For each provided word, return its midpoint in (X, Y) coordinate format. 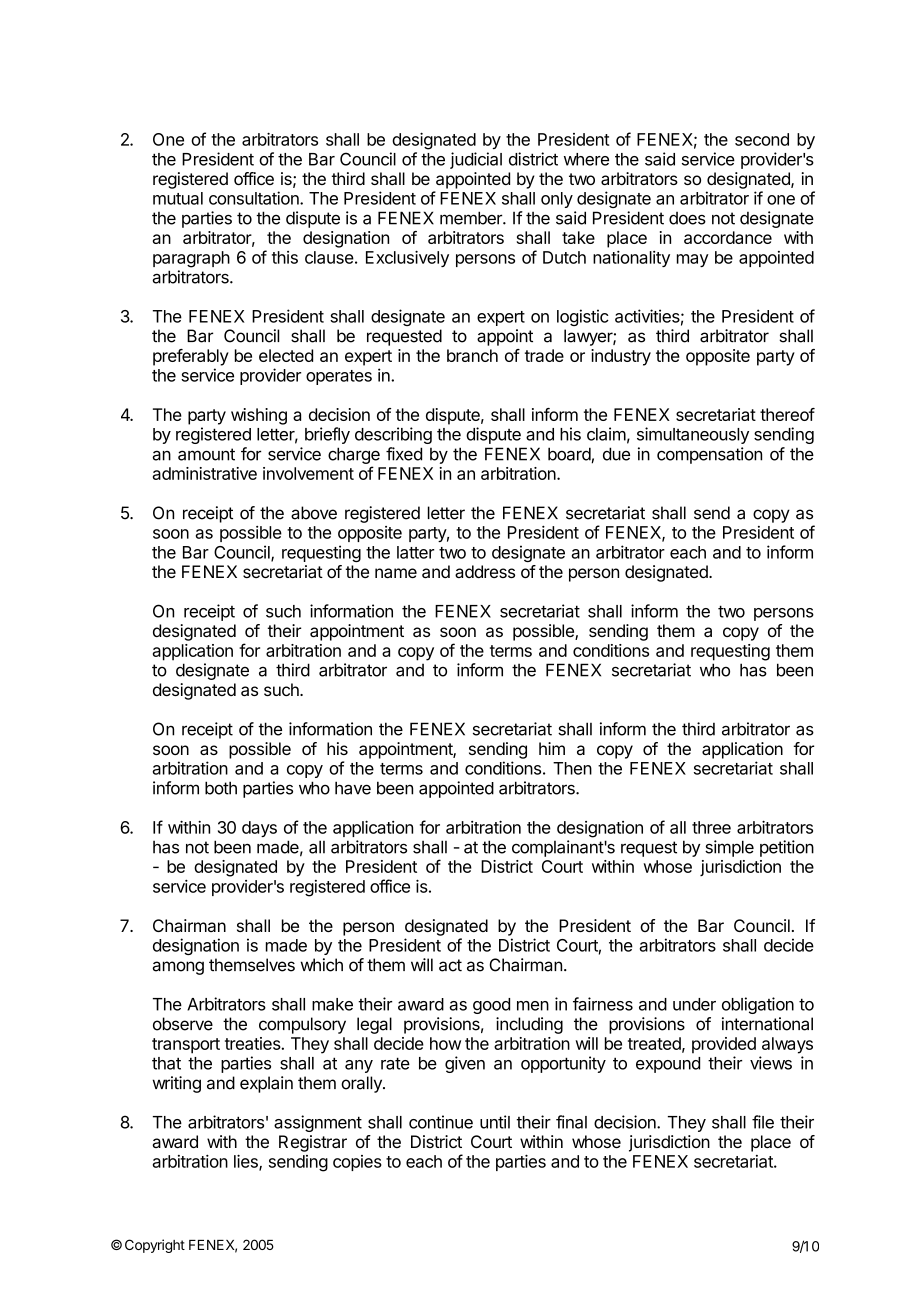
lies (247, 1162)
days (259, 829)
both (221, 788)
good (491, 1006)
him (552, 748)
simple (729, 848)
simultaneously (693, 435)
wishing (259, 416)
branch (472, 355)
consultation (255, 198)
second (762, 139)
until (495, 1122)
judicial (476, 160)
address (485, 571)
